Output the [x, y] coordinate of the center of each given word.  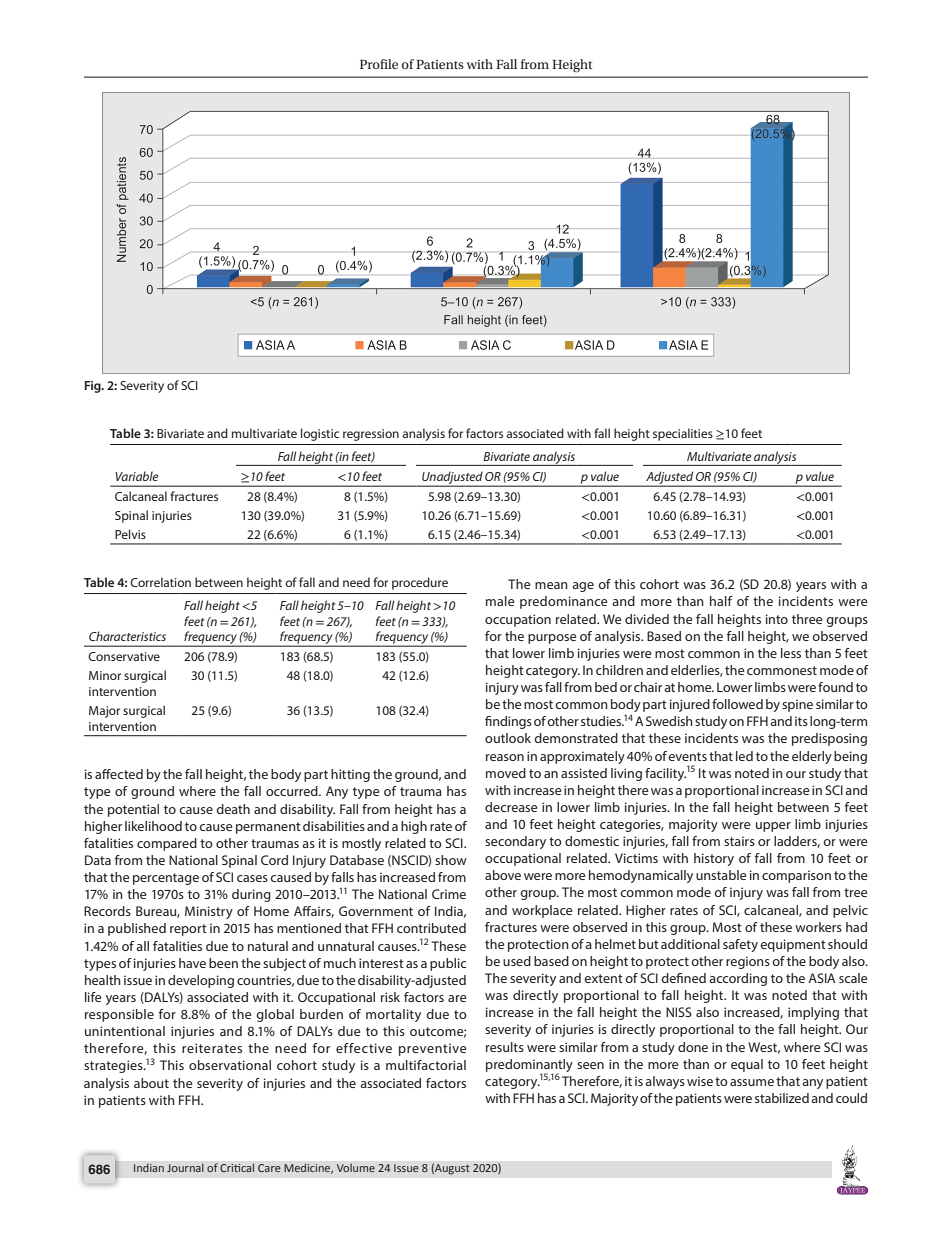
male [500, 601]
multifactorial [426, 1065]
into [777, 619]
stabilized [782, 1098]
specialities [683, 434]
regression [371, 435]
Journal [185, 1168]
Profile [379, 64]
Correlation [160, 582]
